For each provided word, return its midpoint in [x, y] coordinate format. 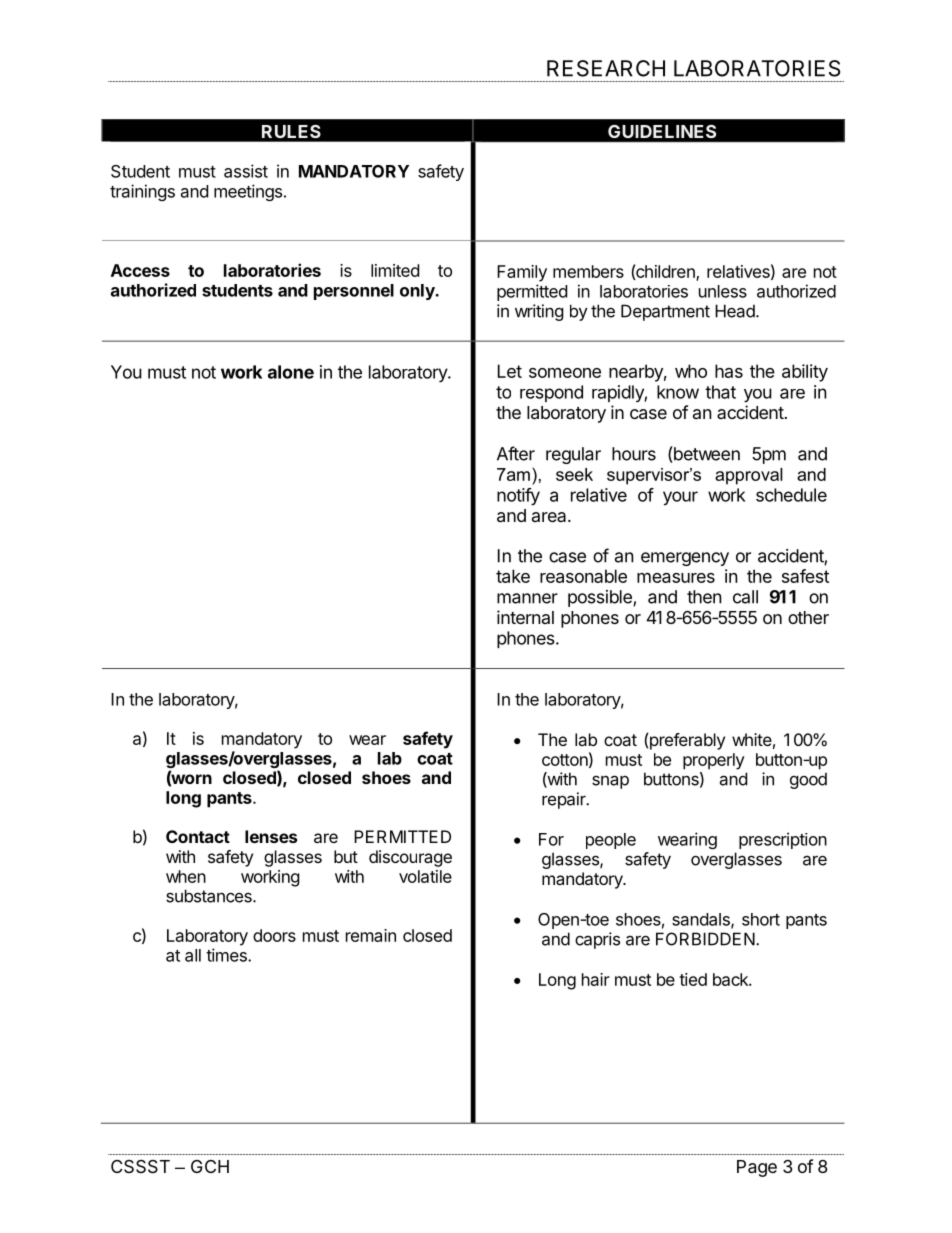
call [745, 597]
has [729, 371]
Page [757, 1168]
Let [510, 371]
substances [210, 896]
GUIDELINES [662, 131]
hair [596, 979]
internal [525, 617]
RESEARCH [606, 68]
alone [291, 372]
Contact [198, 836]
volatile [425, 876]
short [761, 919]
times [227, 955]
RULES [291, 131]
